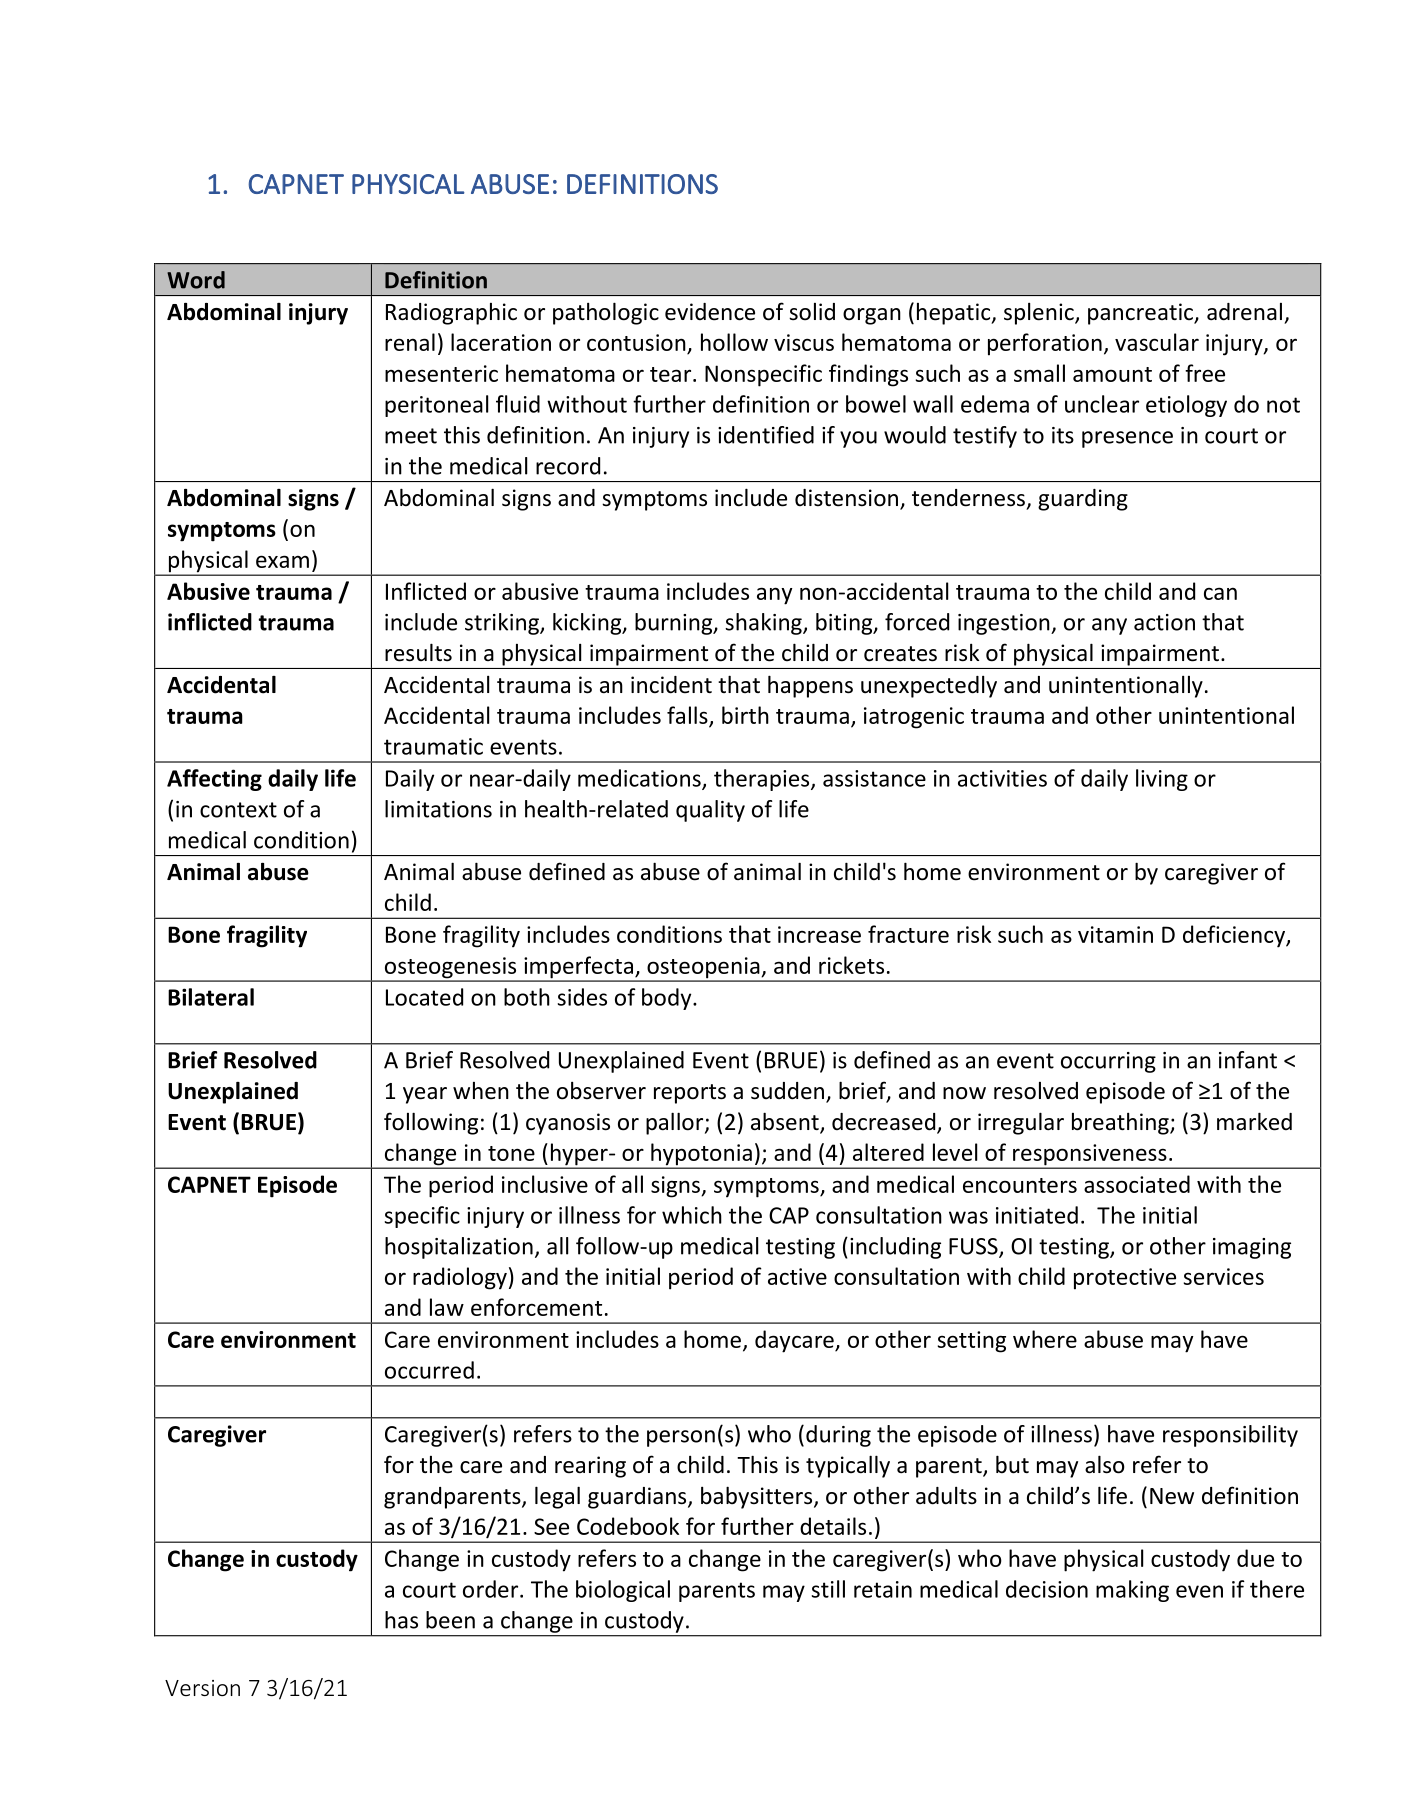 This page has height=1816, width=1403. Describe the element at coordinates (451, 314) in the page. I see `Radiographic` at that location.
